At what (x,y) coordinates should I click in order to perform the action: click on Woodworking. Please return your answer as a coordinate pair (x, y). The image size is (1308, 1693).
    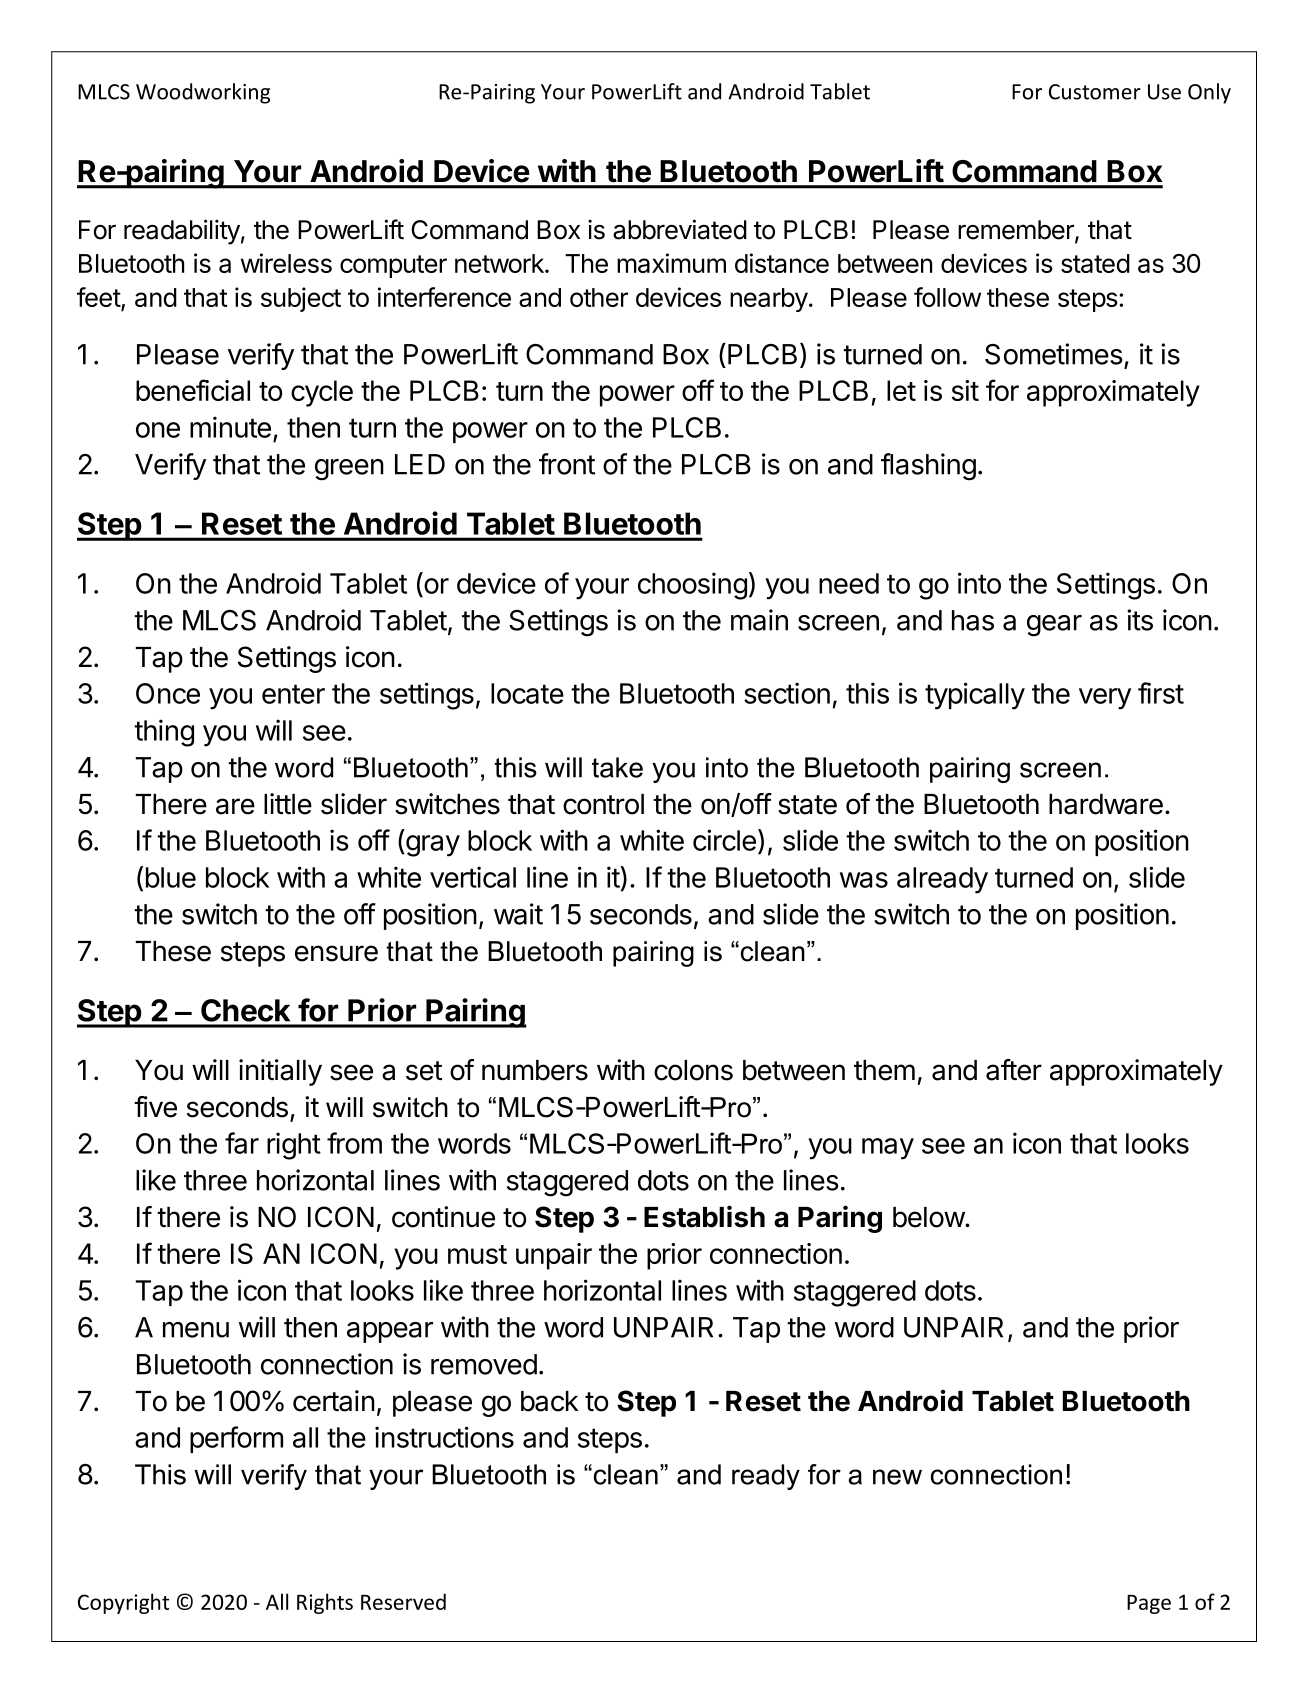
    Looking at the image, I should click on (203, 93).
